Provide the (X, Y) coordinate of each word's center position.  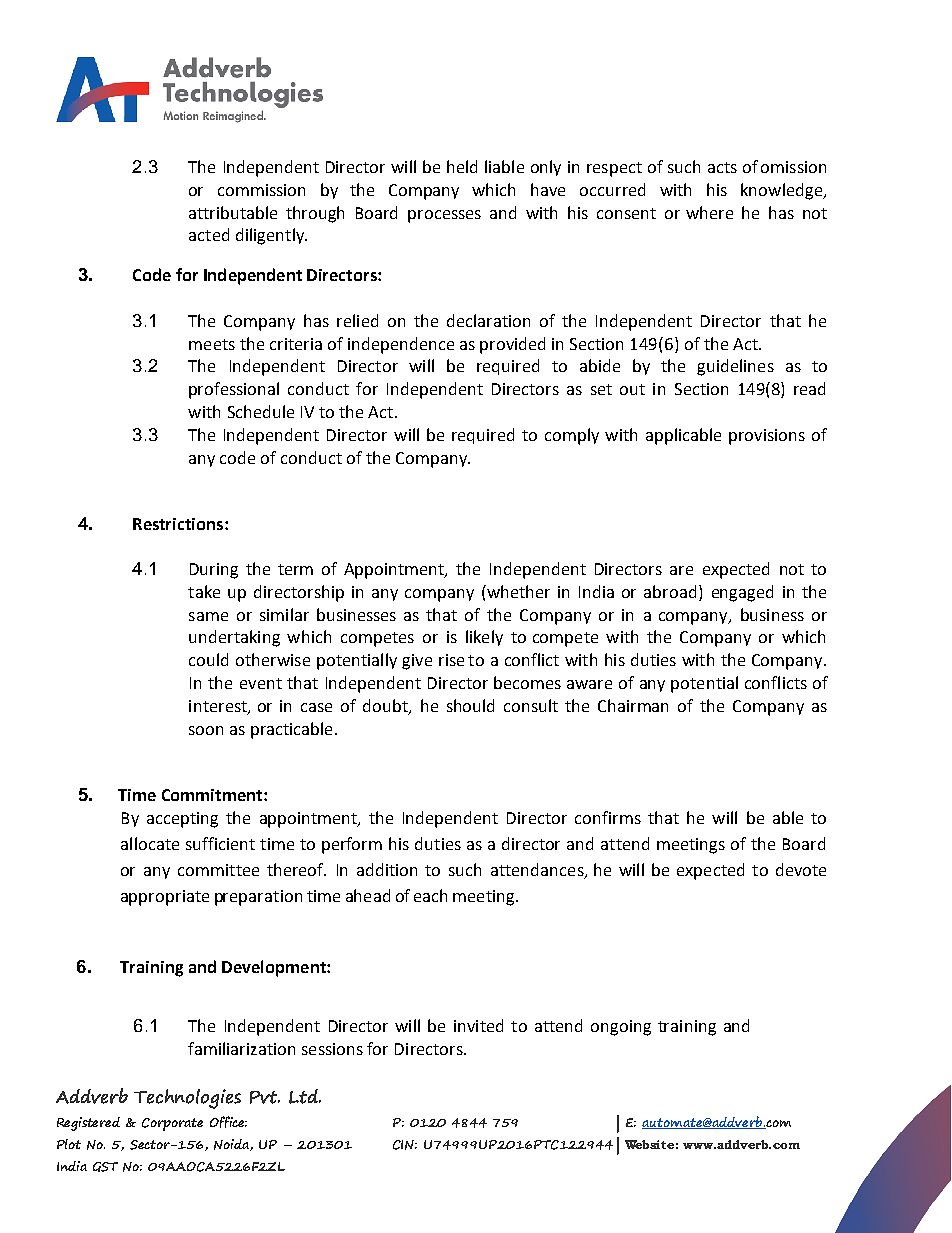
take (204, 591)
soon (206, 730)
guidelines (735, 367)
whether (517, 591)
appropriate (165, 898)
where (709, 212)
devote (801, 869)
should (470, 705)
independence (401, 345)
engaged (742, 593)
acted (209, 234)
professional (234, 390)
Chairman (633, 705)
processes (444, 216)
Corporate (172, 1124)
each (430, 895)
